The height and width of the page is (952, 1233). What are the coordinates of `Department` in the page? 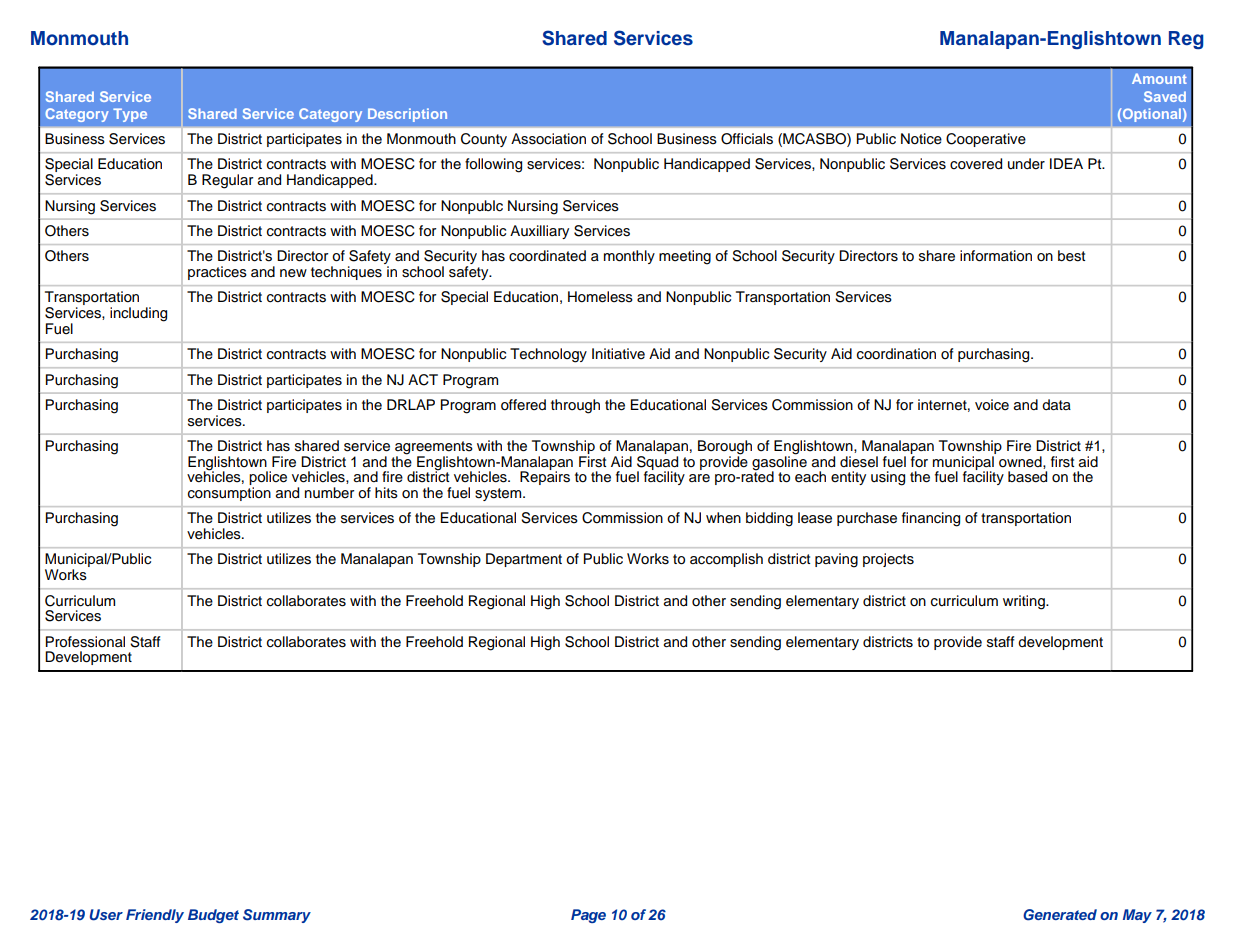 It's located at (524, 560).
